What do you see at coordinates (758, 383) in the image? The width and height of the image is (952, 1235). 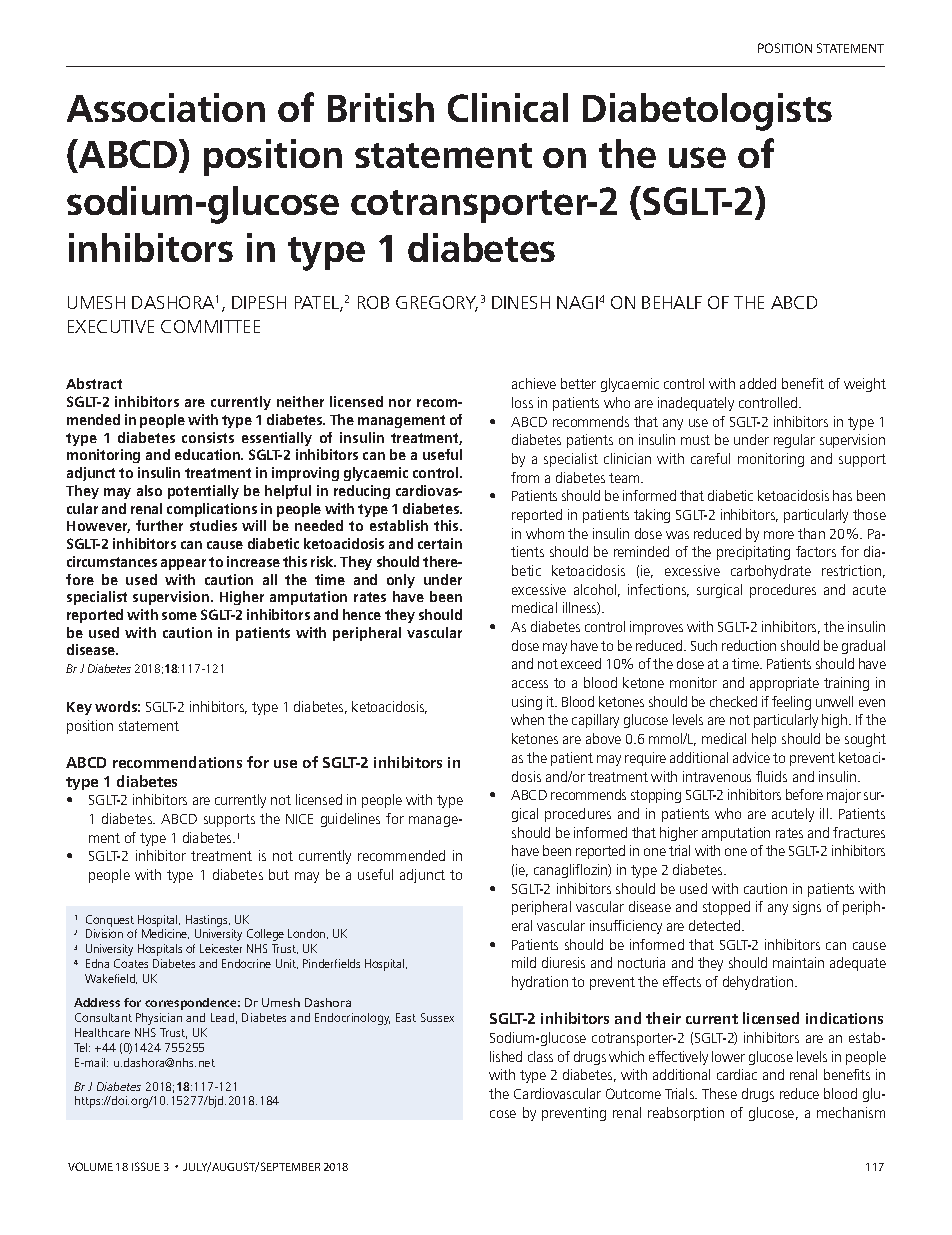 I see `added` at bounding box center [758, 383].
